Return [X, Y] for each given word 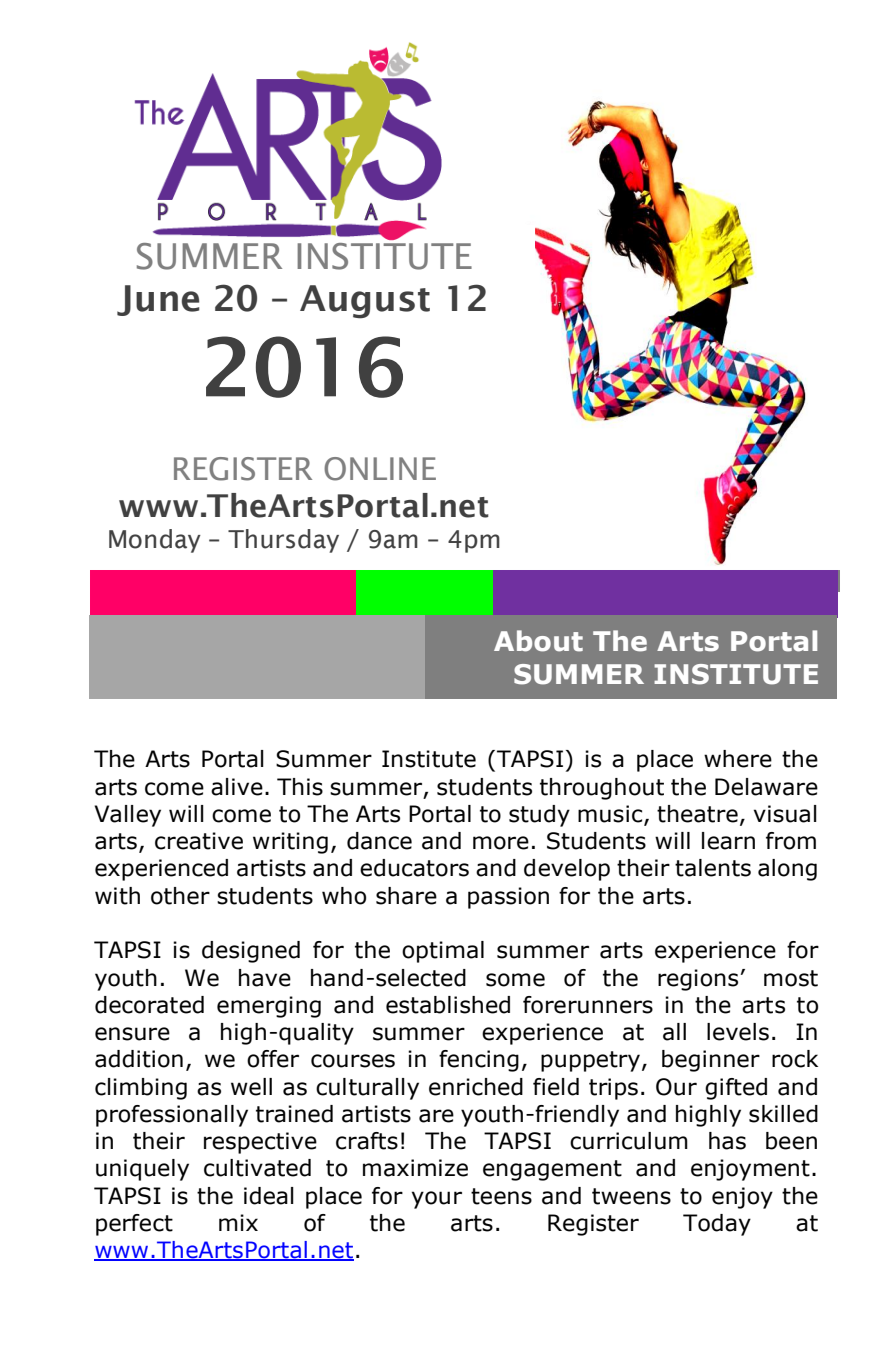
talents [713, 868]
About [538, 641]
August [365, 302]
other [180, 896]
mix [238, 1222]
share [406, 896]
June [158, 300]
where [738, 759]
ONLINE [380, 469]
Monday [155, 541]
